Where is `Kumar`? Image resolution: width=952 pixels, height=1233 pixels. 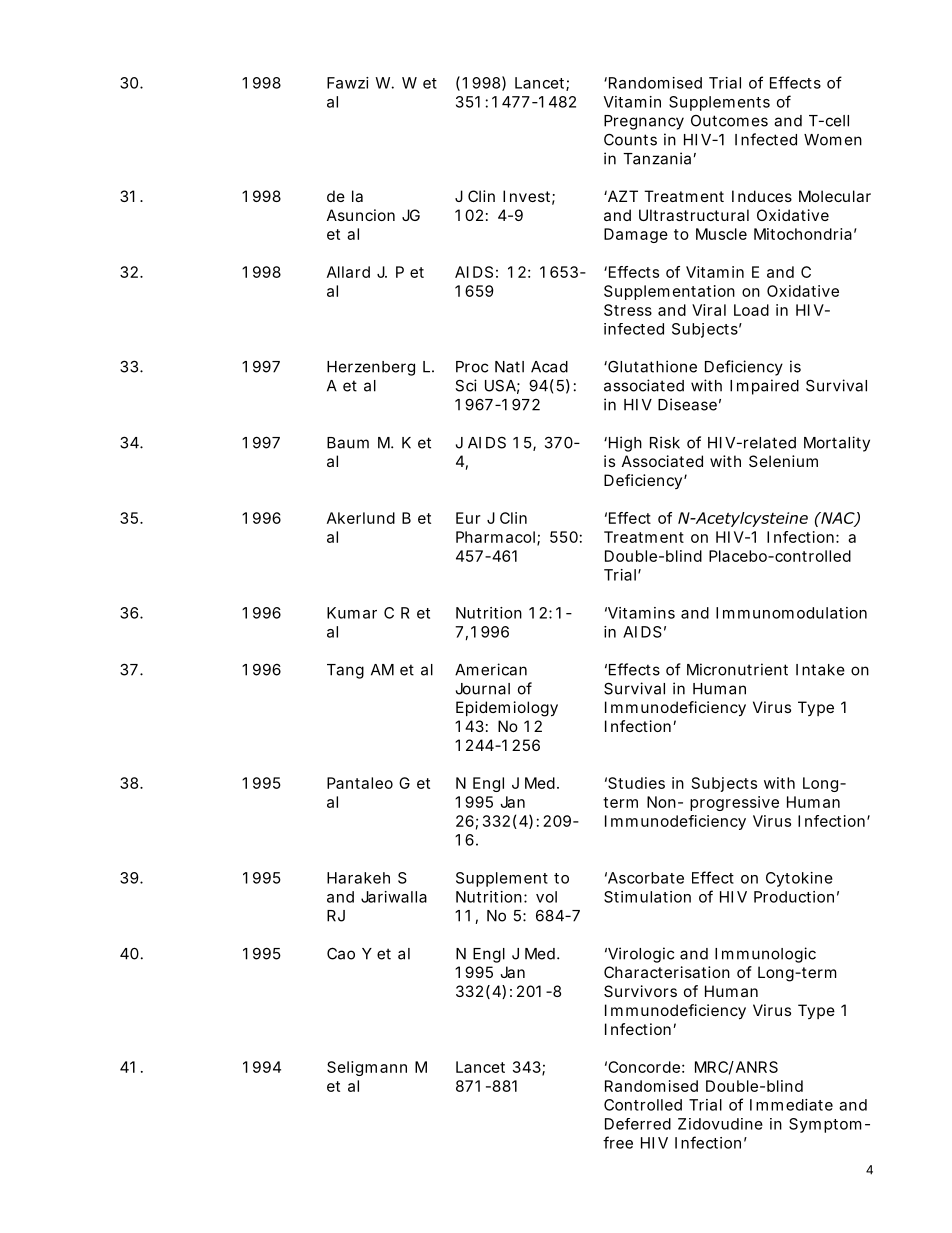 Kumar is located at coordinates (352, 613).
